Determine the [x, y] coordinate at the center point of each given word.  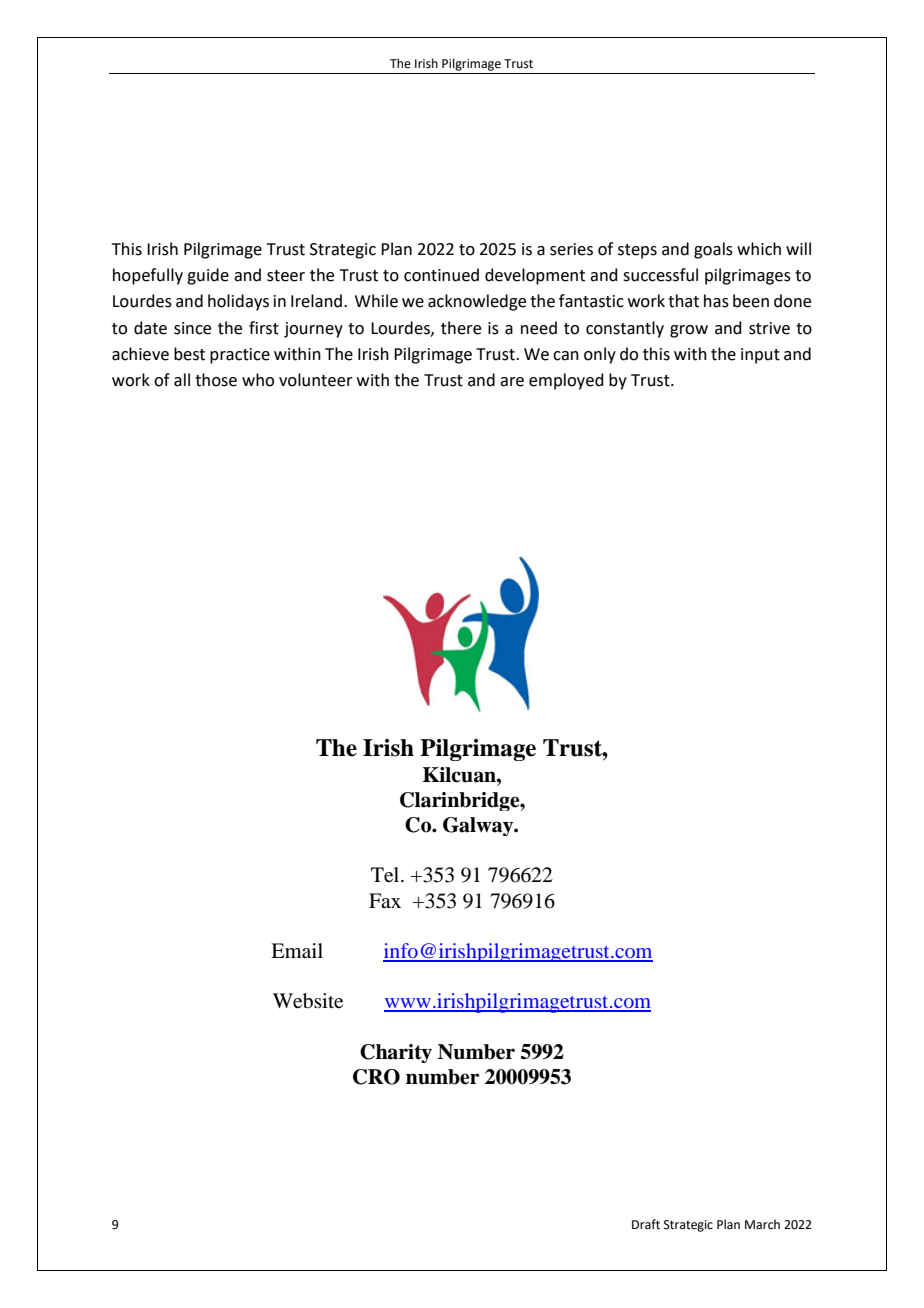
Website [308, 1001]
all [182, 380]
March [762, 1224]
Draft [646, 1224]
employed [566, 381]
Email [297, 951]
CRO [376, 1077]
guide [208, 276]
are [512, 382]
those [216, 380]
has [716, 301]
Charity [396, 1053]
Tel [386, 875]
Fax [385, 900]
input [760, 356]
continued [441, 275]
